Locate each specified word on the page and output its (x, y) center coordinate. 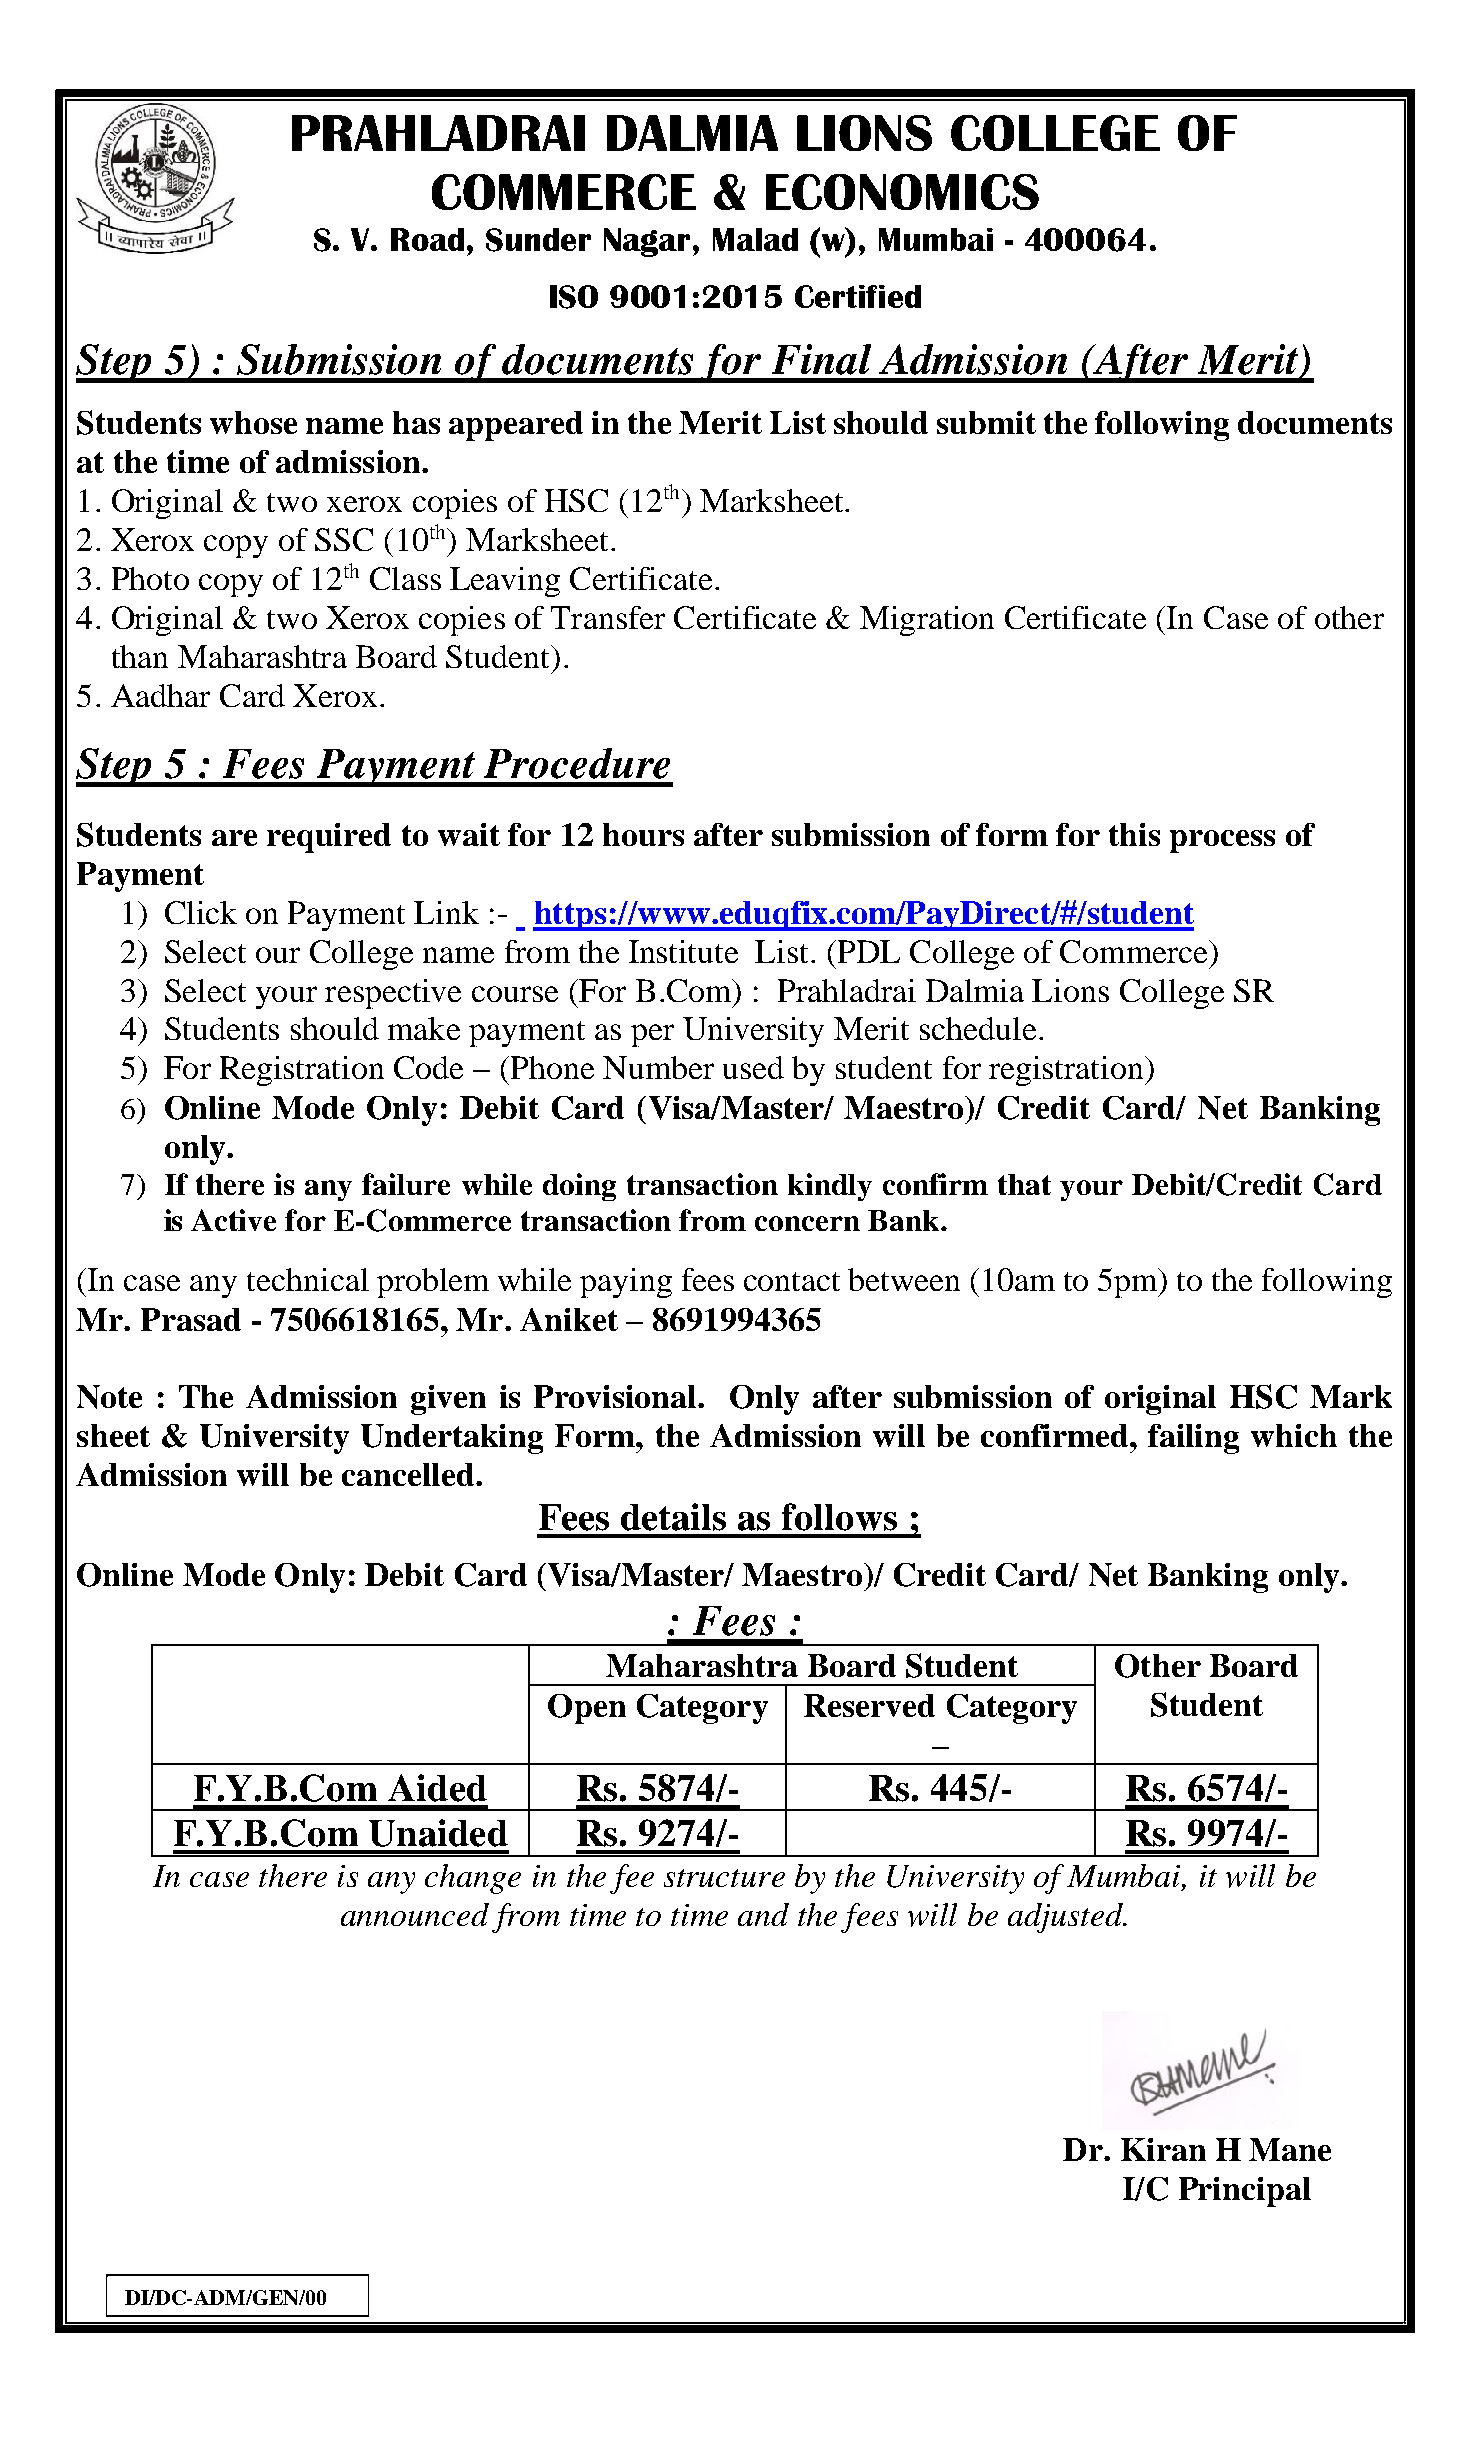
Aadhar (160, 695)
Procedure (577, 763)
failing (1193, 1439)
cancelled (408, 1474)
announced (415, 1914)
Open (587, 1709)
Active (233, 1220)
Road (427, 239)
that (1024, 1184)
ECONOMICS (902, 192)
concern (807, 1223)
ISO (574, 297)
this (1134, 834)
